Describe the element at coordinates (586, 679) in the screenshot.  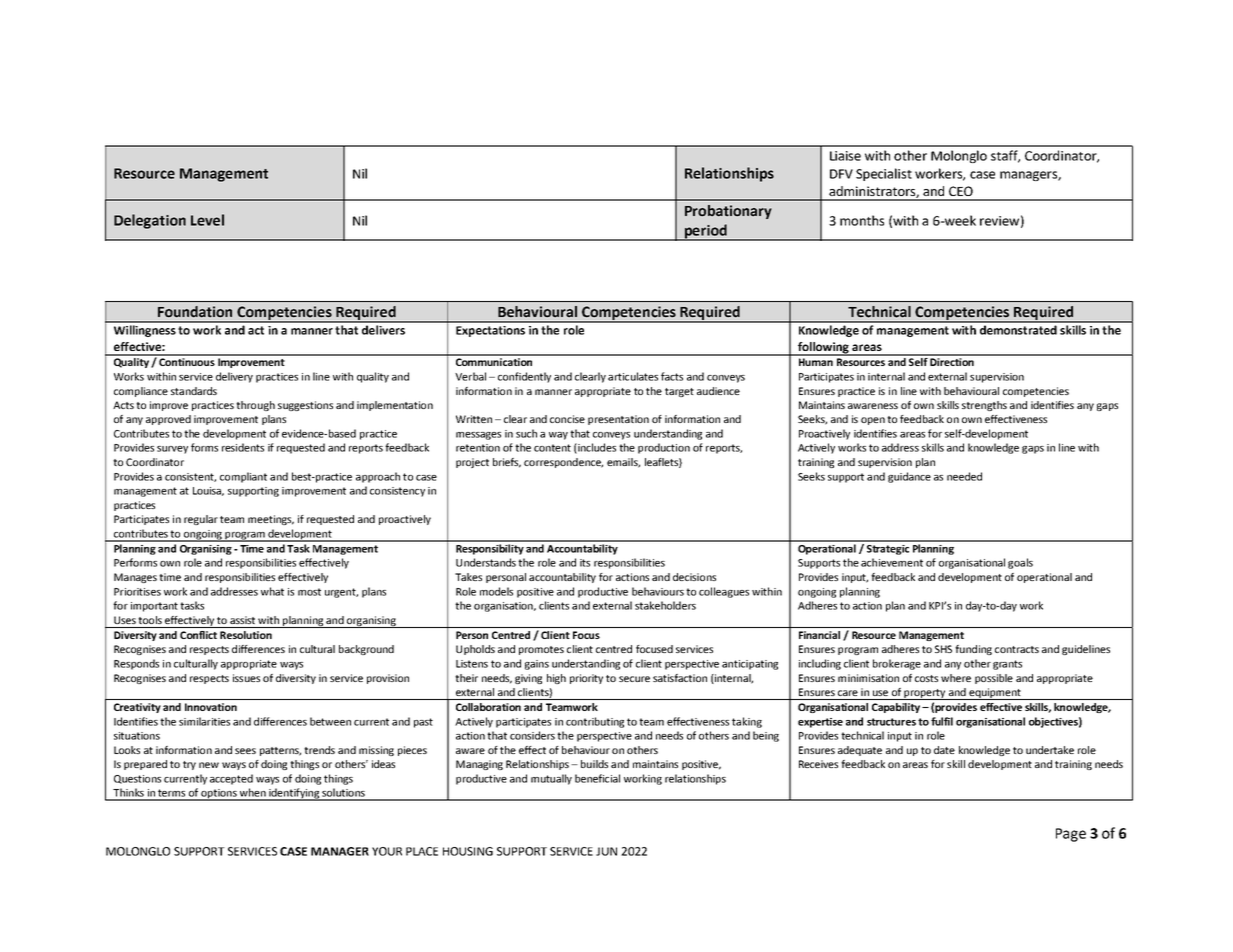
I see `priority` at that location.
